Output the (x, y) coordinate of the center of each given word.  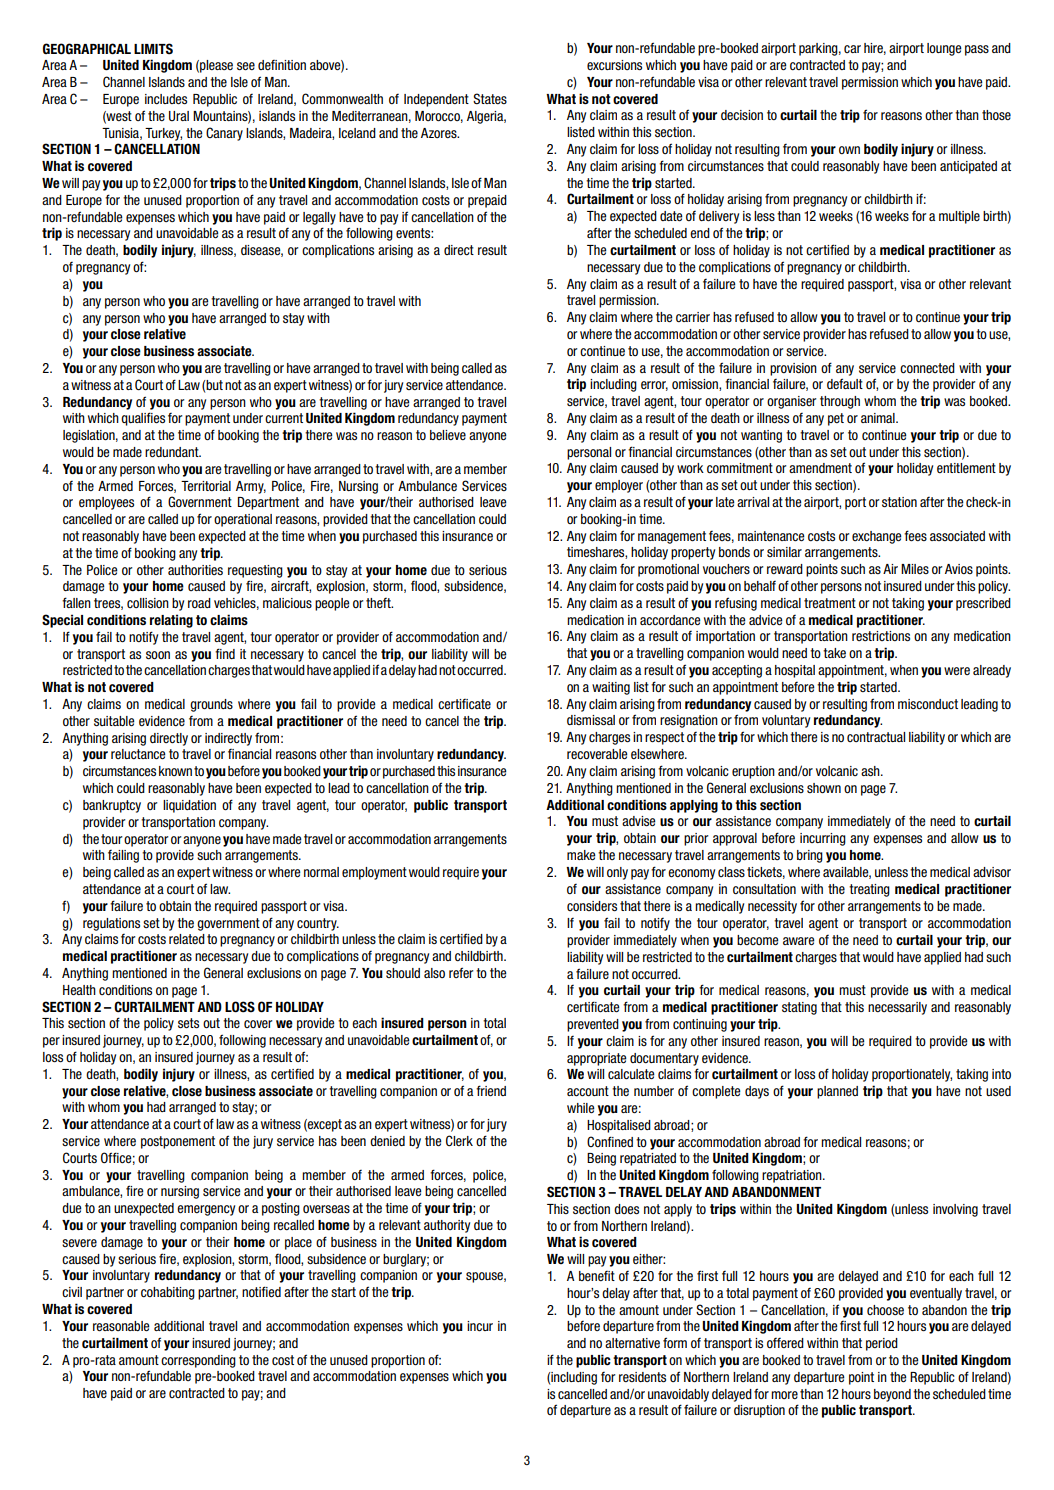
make (581, 855)
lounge (944, 49)
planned (837, 1092)
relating (171, 621)
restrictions (881, 636)
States (490, 99)
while (581, 1108)
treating (869, 890)
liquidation (189, 806)
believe (448, 435)
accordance (670, 620)
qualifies (143, 419)
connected (927, 368)
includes (166, 99)
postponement (178, 1142)
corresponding (198, 1361)
